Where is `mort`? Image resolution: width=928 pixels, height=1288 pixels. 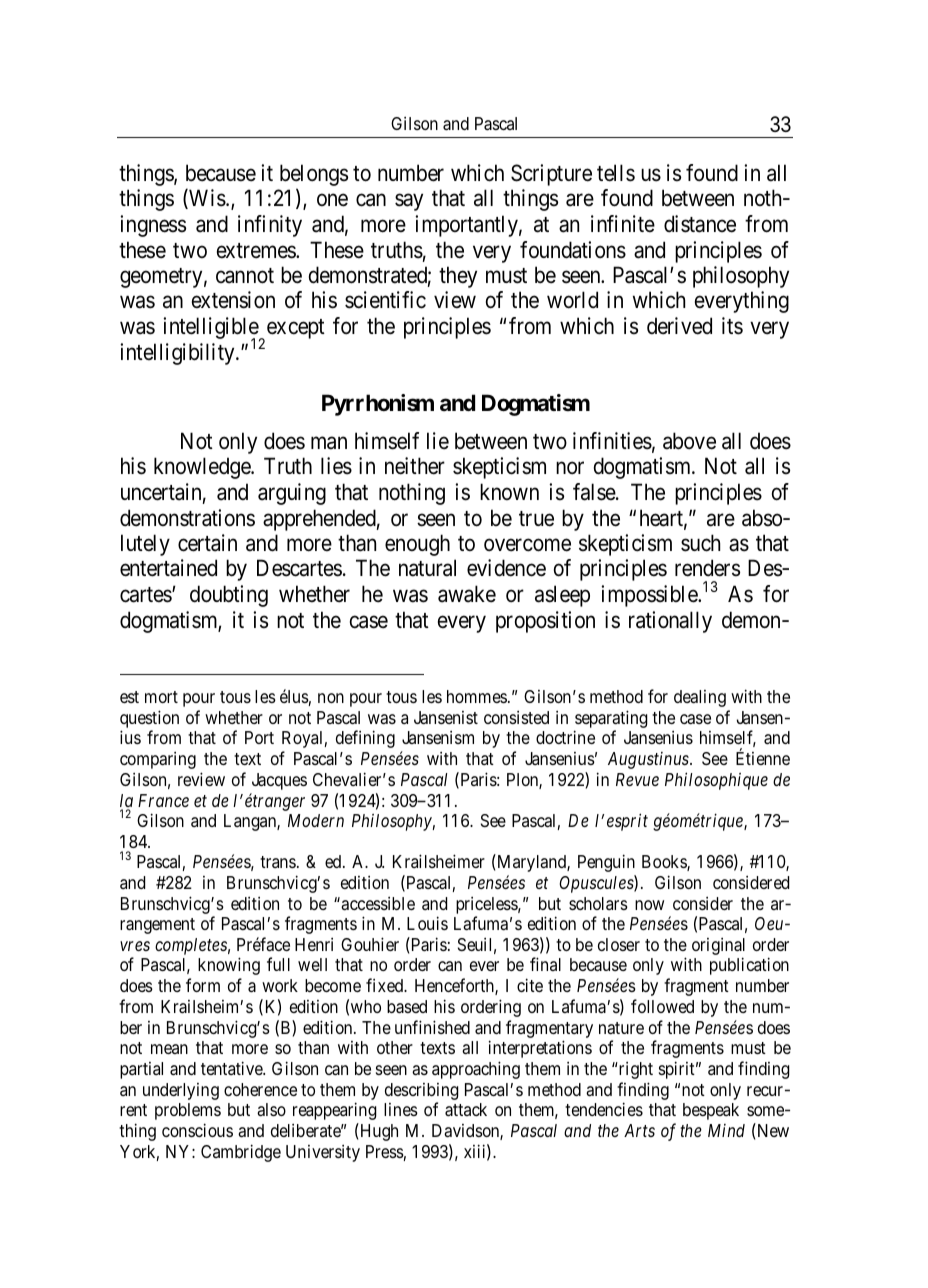 mort is located at coordinates (161, 697).
